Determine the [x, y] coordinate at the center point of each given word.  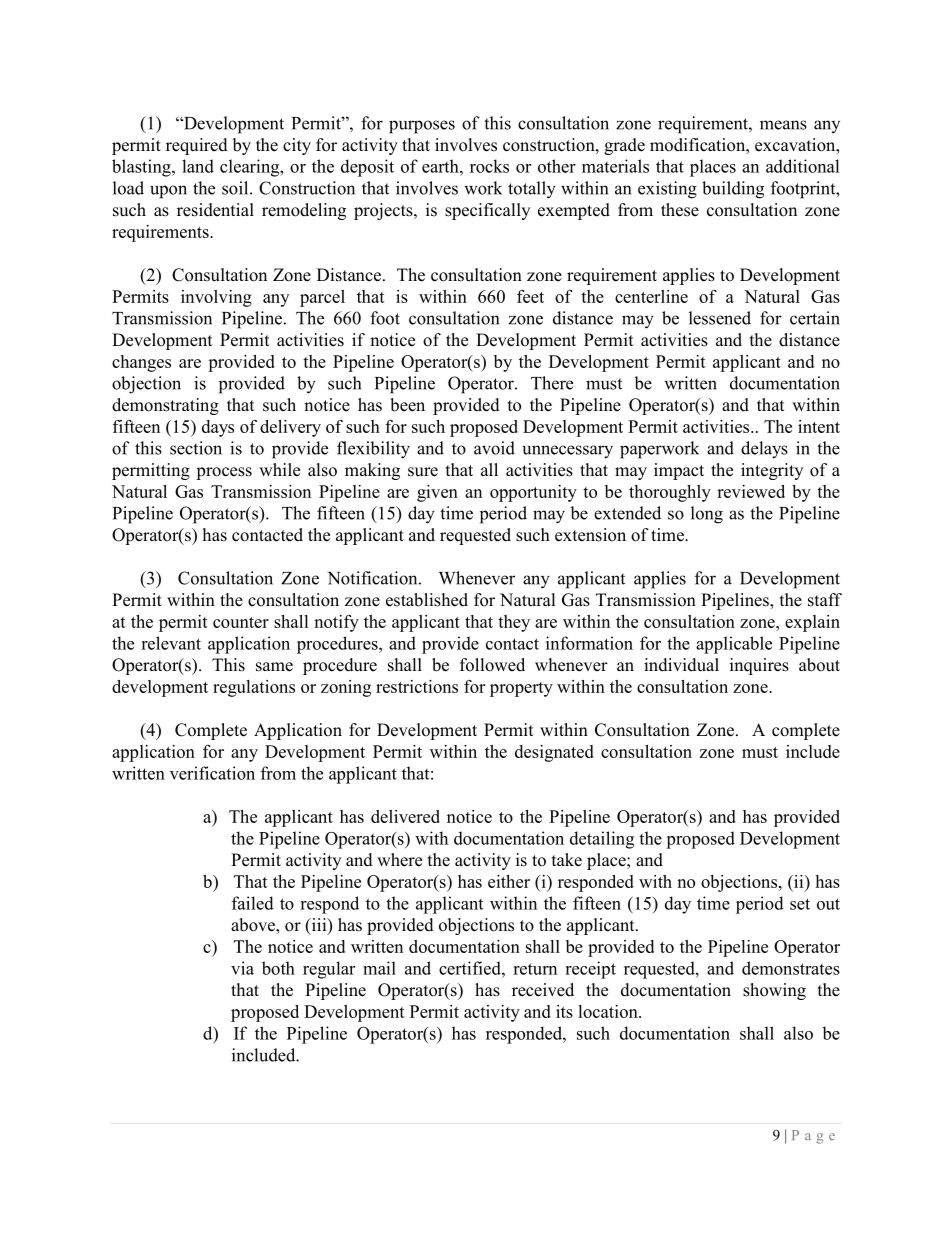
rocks [489, 166]
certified [471, 968]
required [197, 146]
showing [774, 991]
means [783, 125]
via [242, 968]
